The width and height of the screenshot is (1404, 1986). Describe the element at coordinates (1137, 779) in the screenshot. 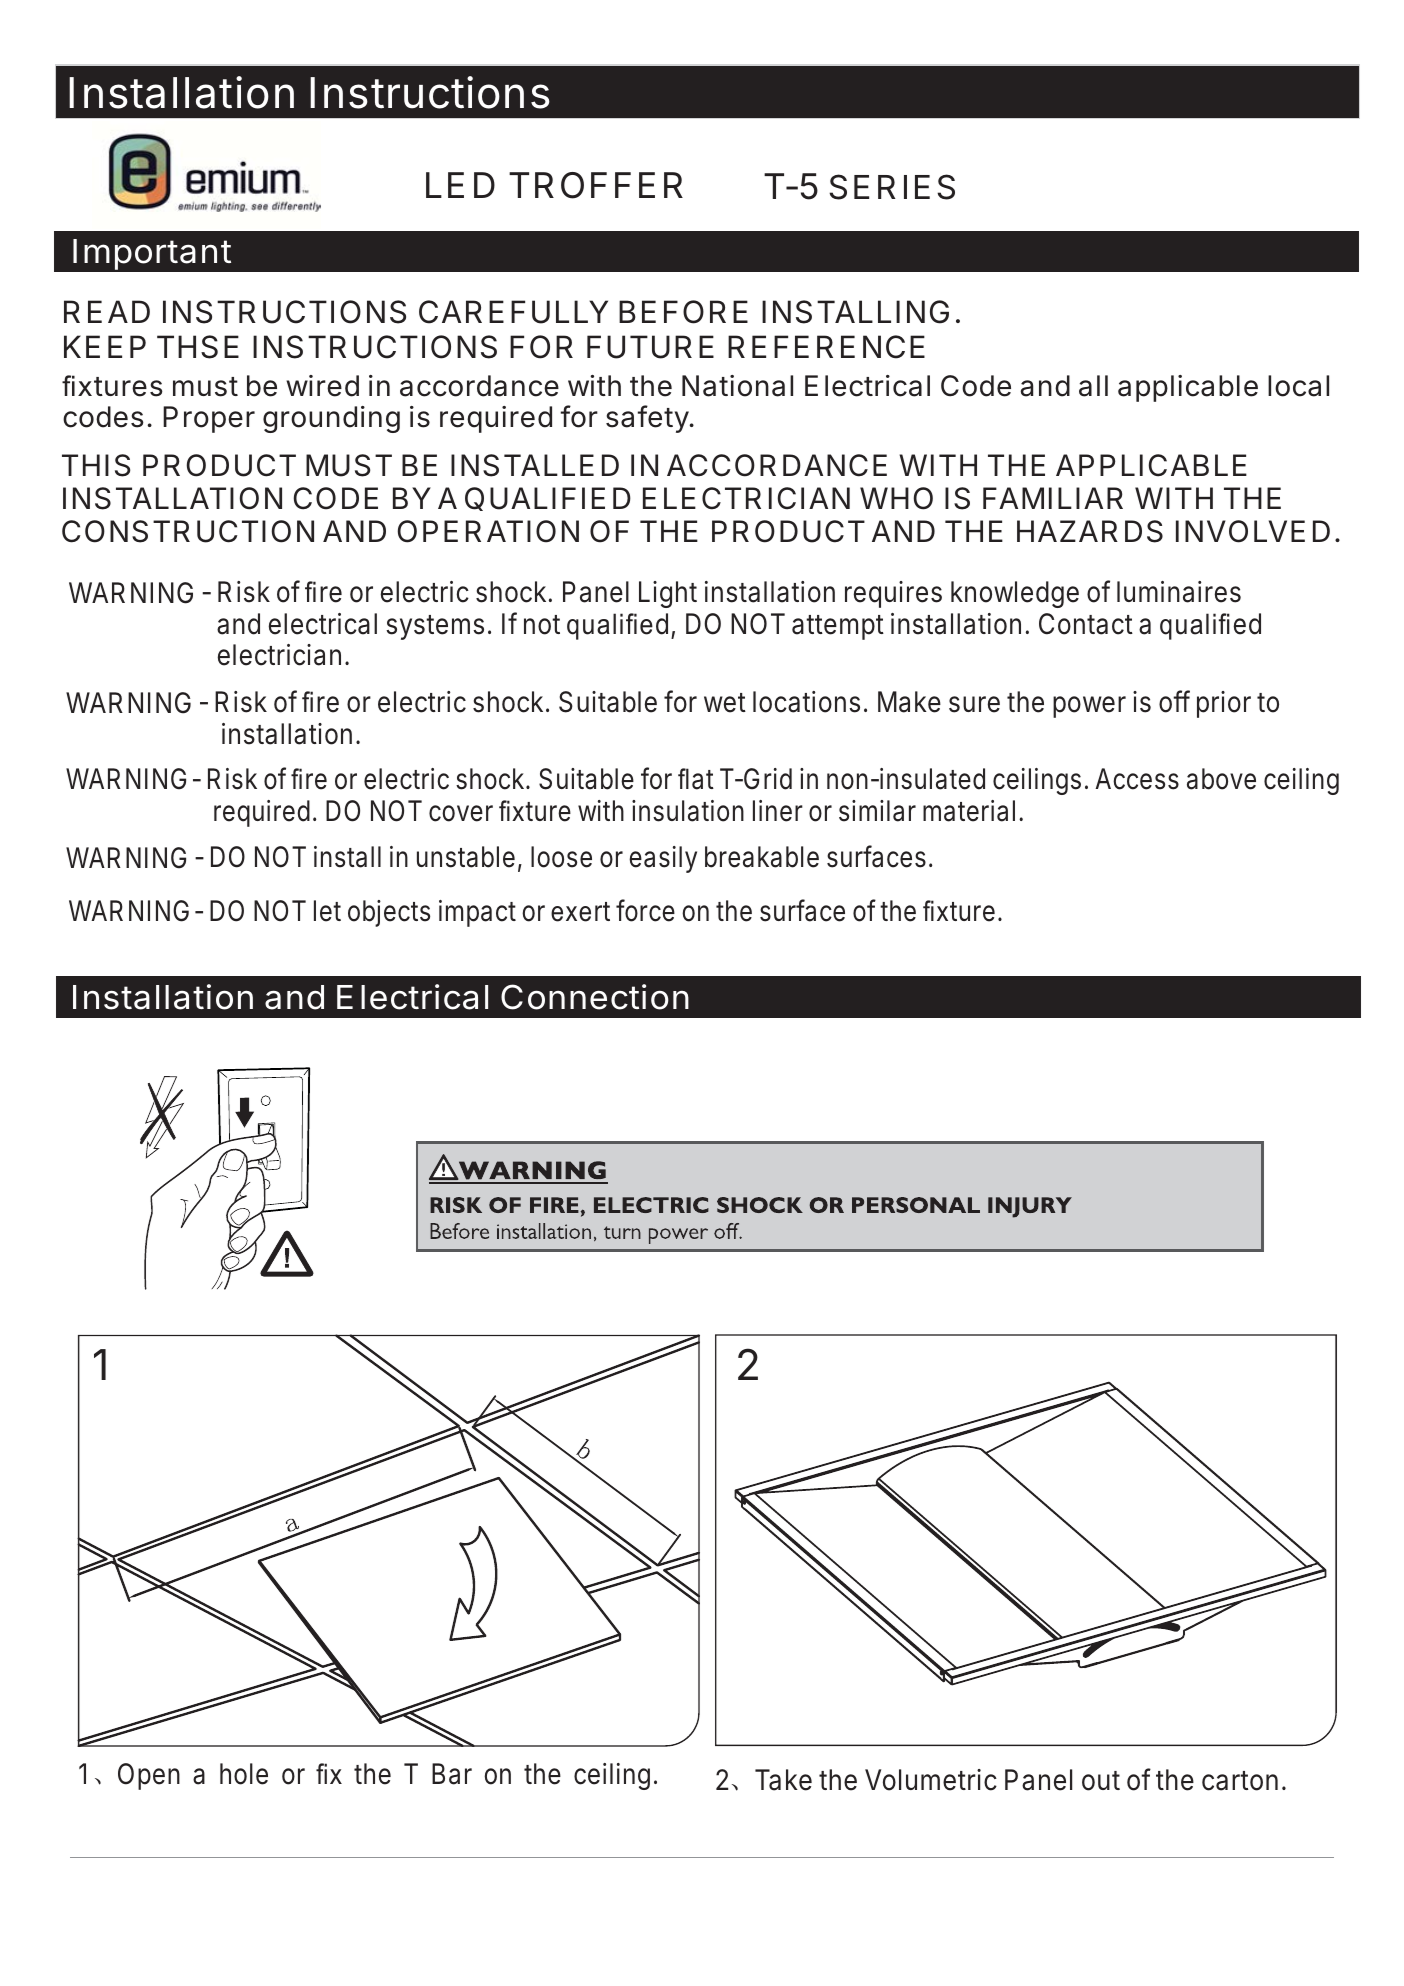

I see `Access` at that location.
